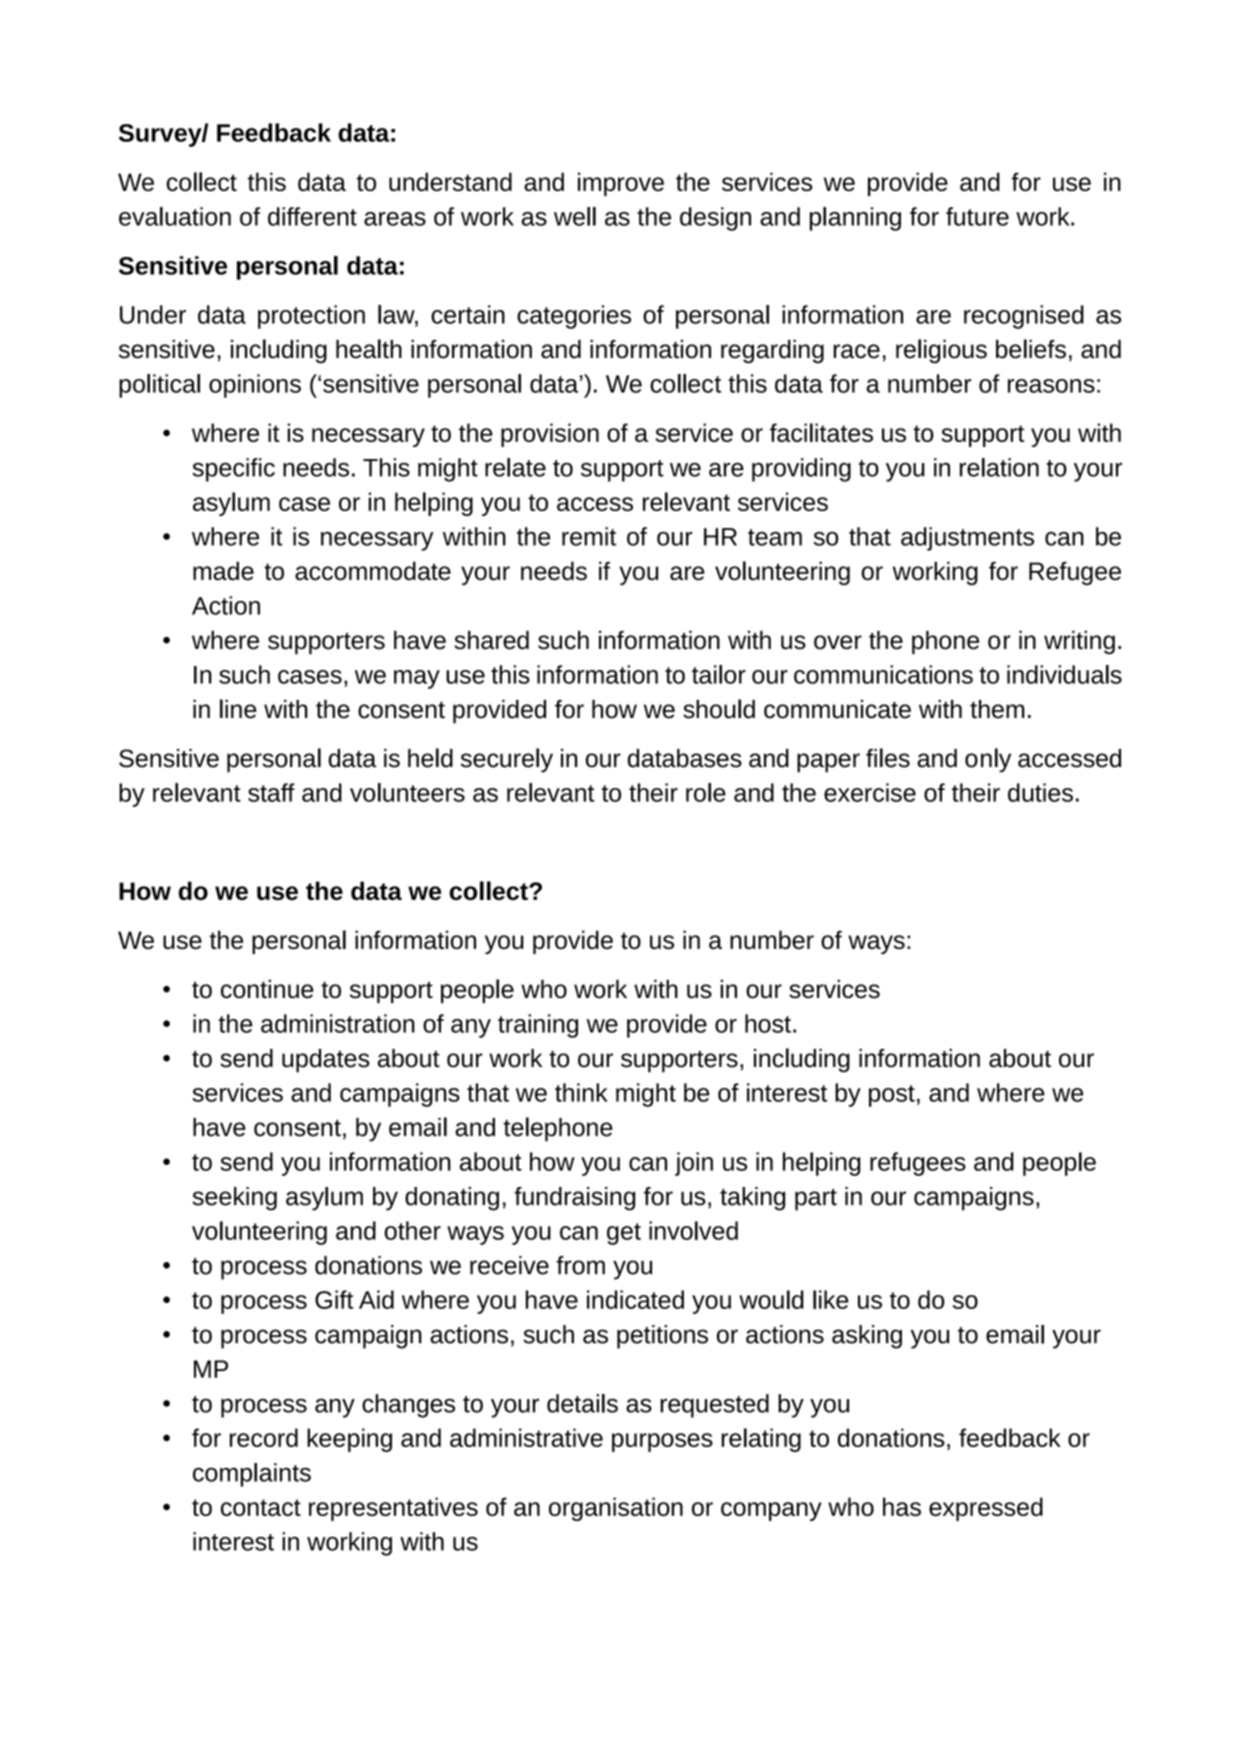 Image resolution: width=1241 pixels, height=1755 pixels. Describe the element at coordinates (883, 674) in the document. I see `communications` at that location.
